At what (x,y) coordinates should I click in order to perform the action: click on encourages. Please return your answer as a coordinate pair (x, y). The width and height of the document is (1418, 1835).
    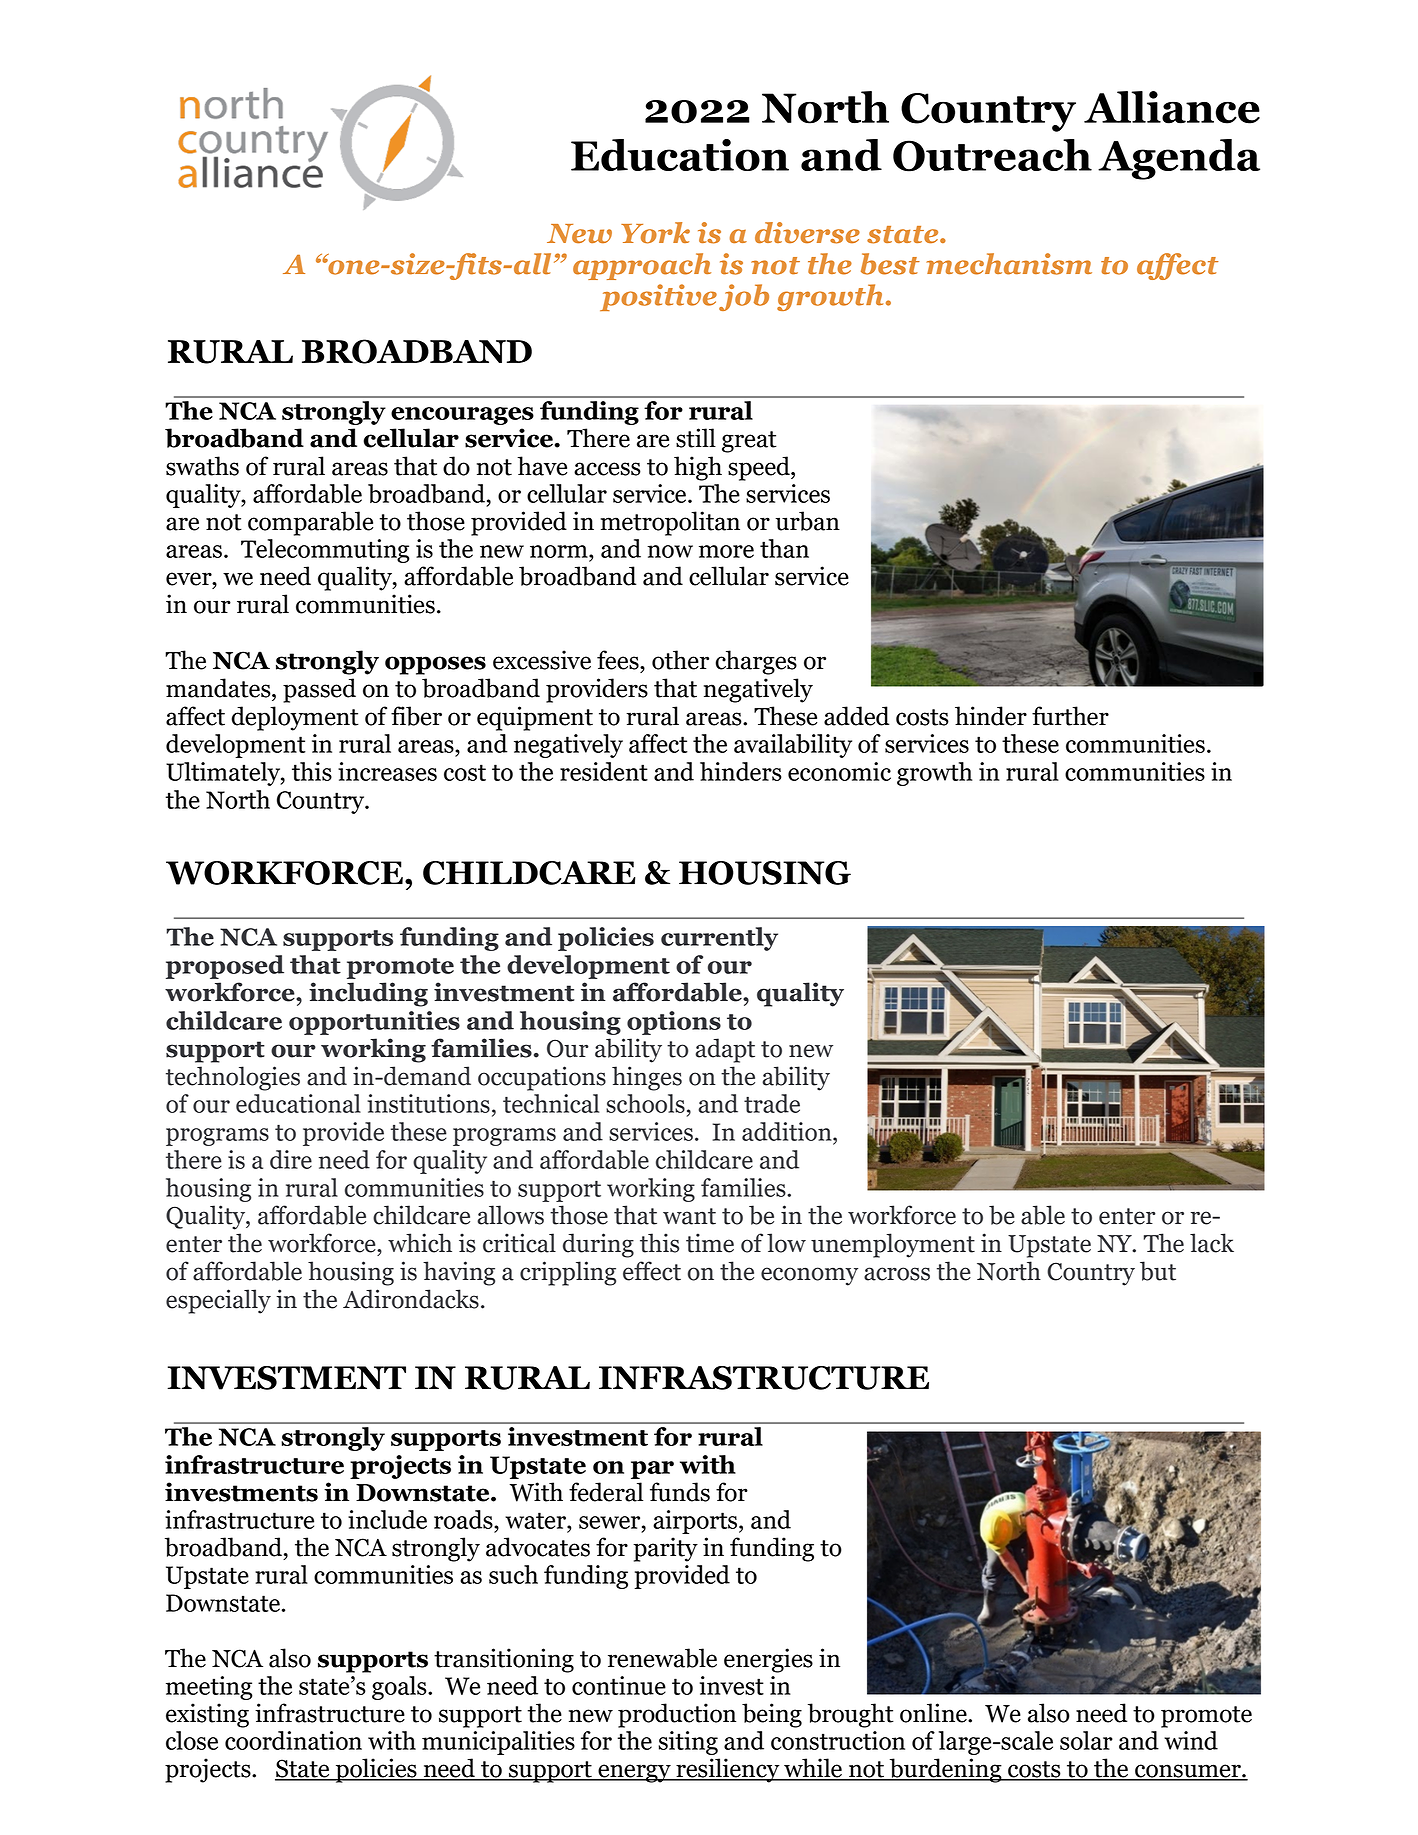
    Looking at the image, I should click on (462, 416).
